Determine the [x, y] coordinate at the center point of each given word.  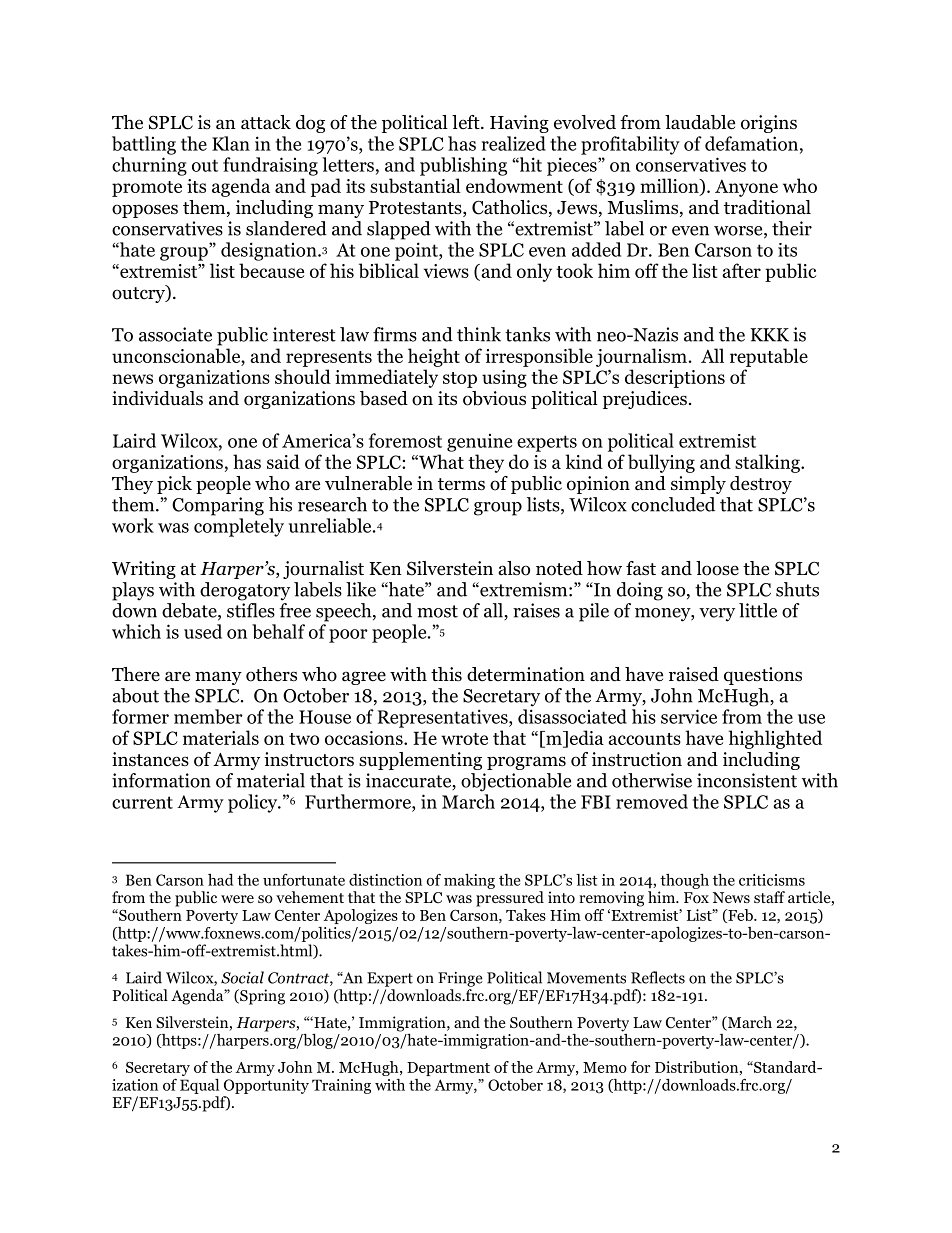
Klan [231, 143]
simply [698, 485]
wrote [464, 739]
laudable [700, 122]
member [208, 716]
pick [174, 485]
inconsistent [747, 780]
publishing [463, 166]
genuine [479, 443]
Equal [199, 1086]
